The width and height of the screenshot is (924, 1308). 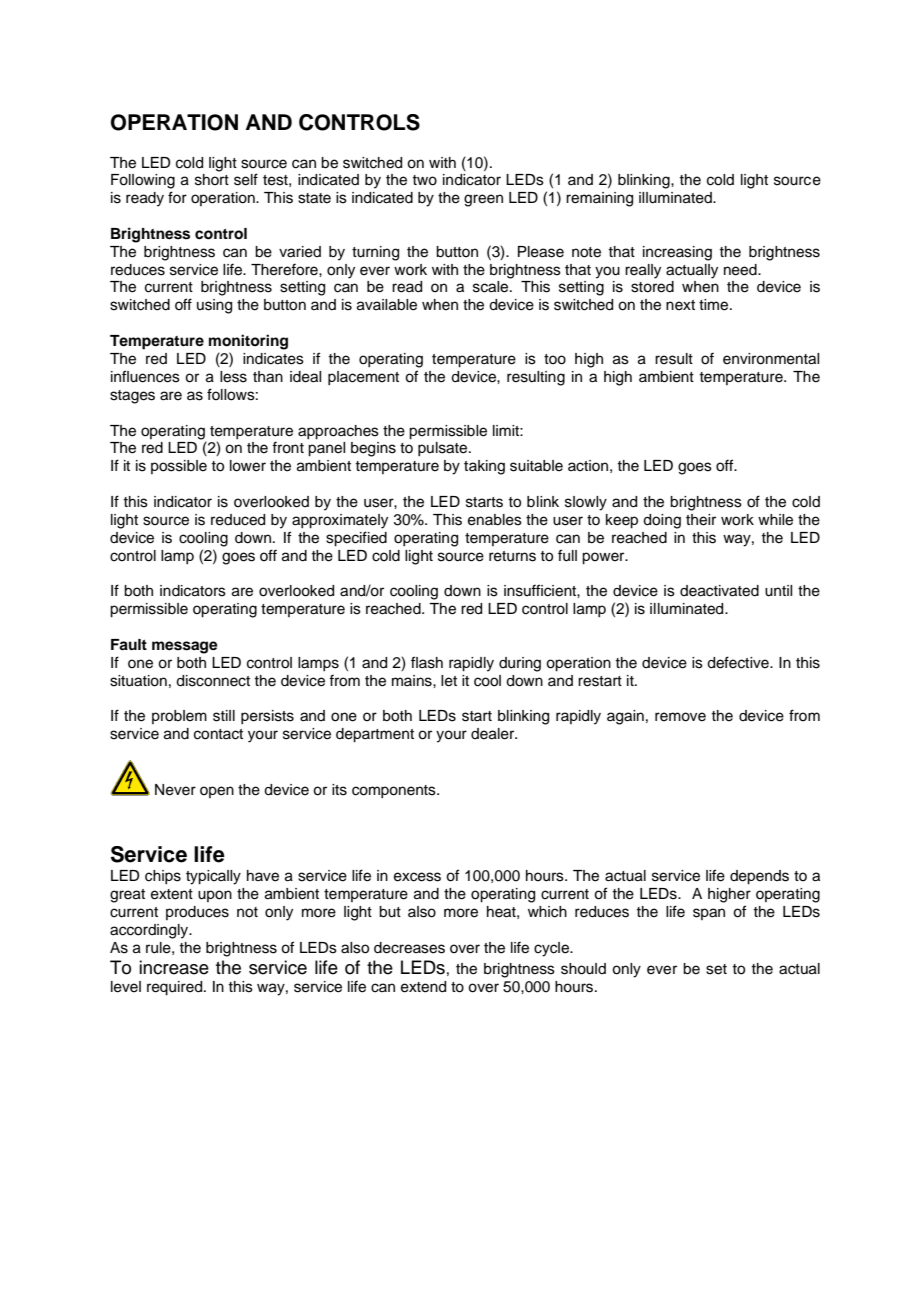 I want to click on open, so click(x=217, y=792).
